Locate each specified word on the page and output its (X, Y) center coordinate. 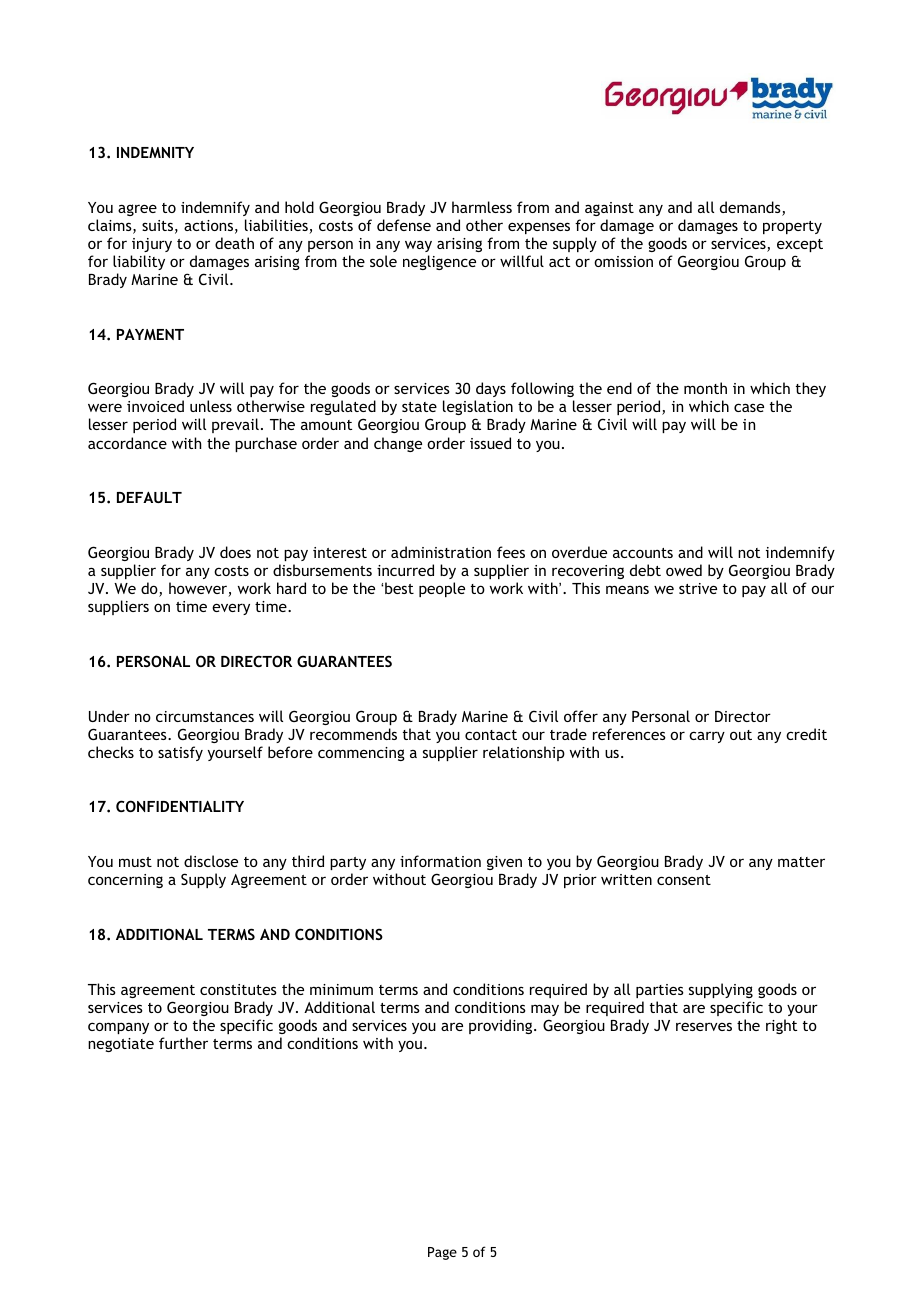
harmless (482, 207)
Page (442, 1253)
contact (491, 735)
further (183, 1043)
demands (751, 208)
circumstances (205, 716)
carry (707, 737)
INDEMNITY (155, 152)
